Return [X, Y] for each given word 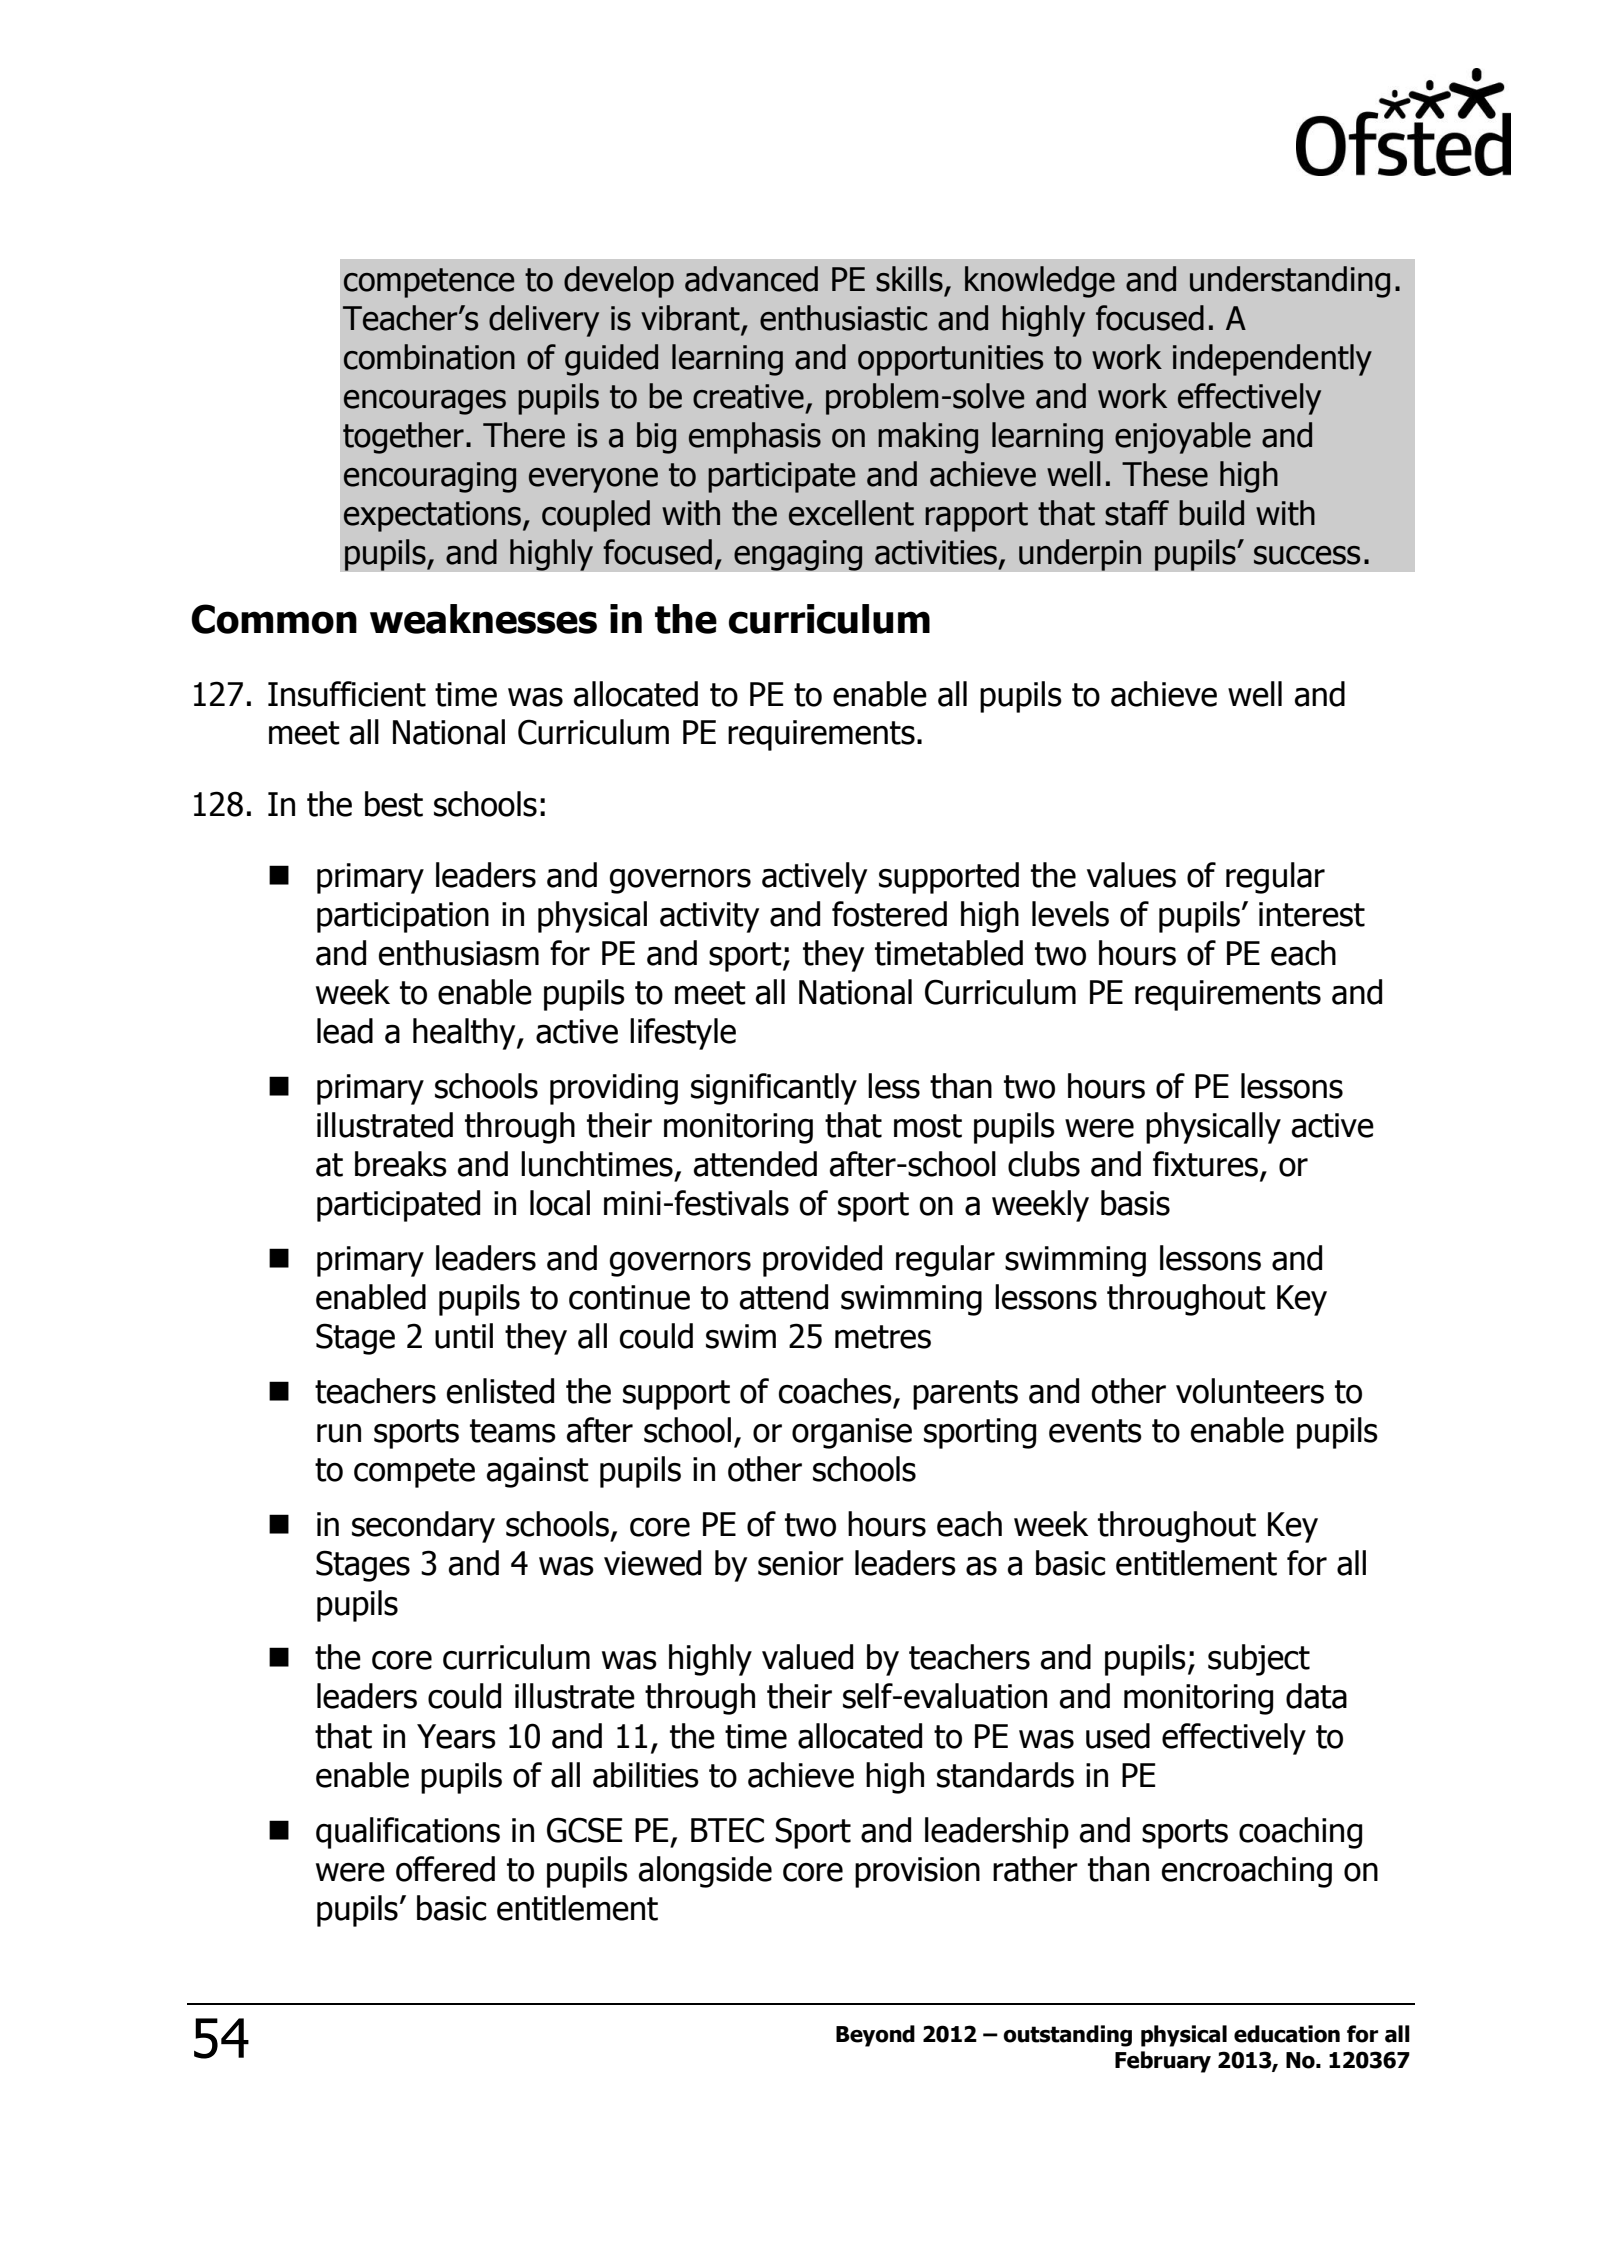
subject [1259, 1660]
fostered [889, 914]
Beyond [875, 2036]
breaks [401, 1164]
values [1131, 875]
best [394, 804]
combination [429, 357]
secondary [423, 1527]
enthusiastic [843, 318]
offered [445, 1869]
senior [801, 1563]
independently [1272, 360]
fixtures [1205, 1164]
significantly [774, 1089]
